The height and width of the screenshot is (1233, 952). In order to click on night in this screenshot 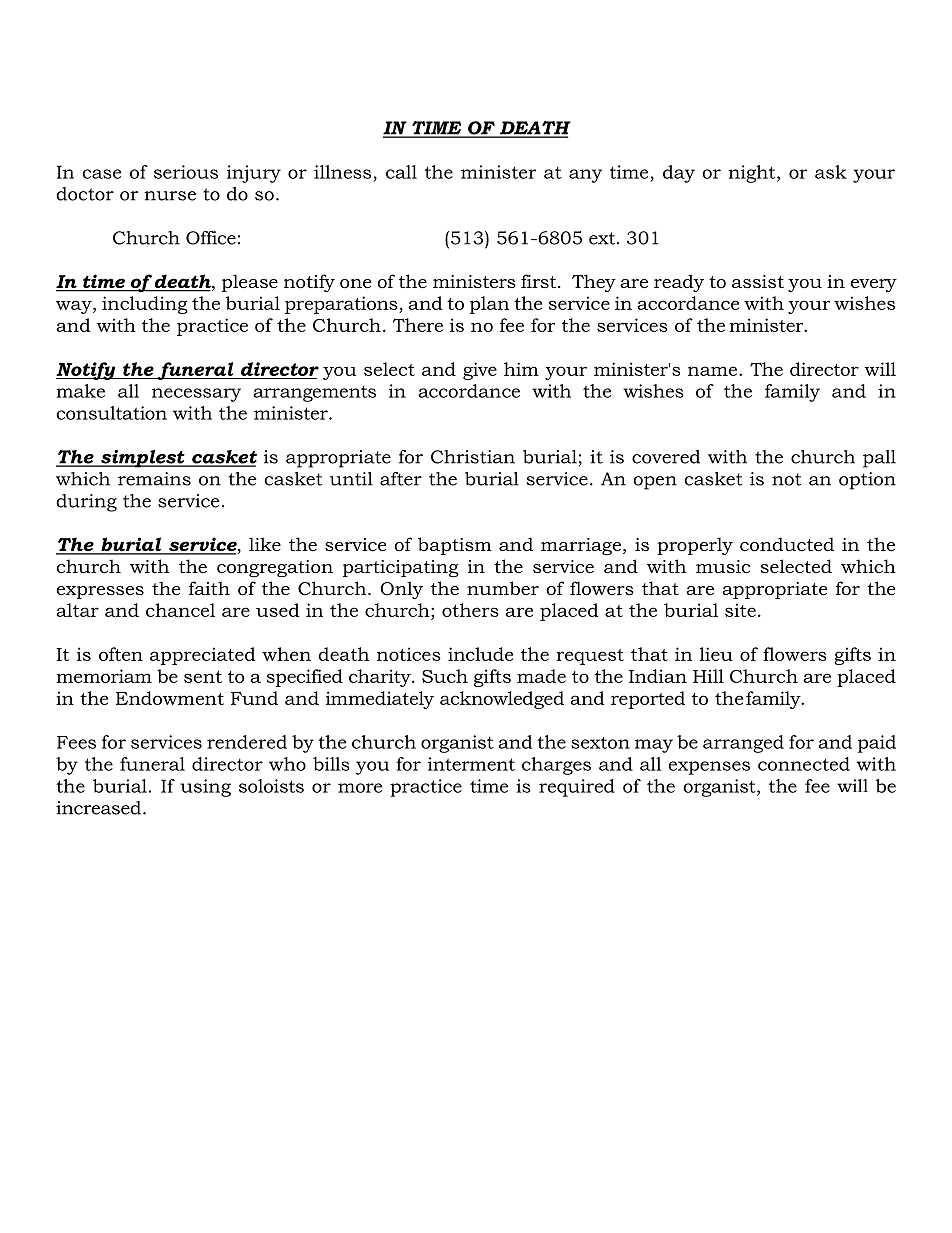, I will do `click(753, 174)`.
